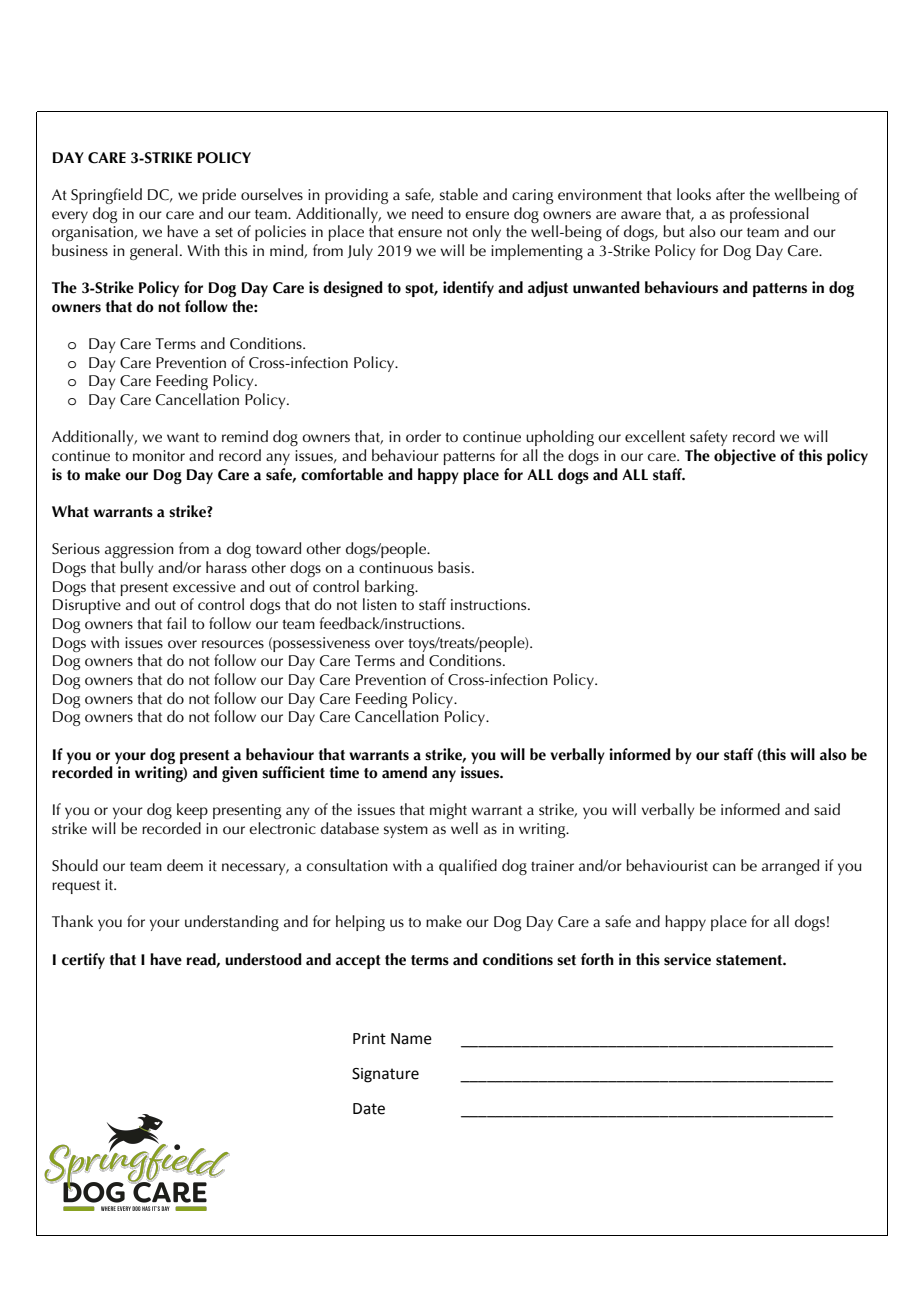  I want to click on Date, so click(369, 1109).
